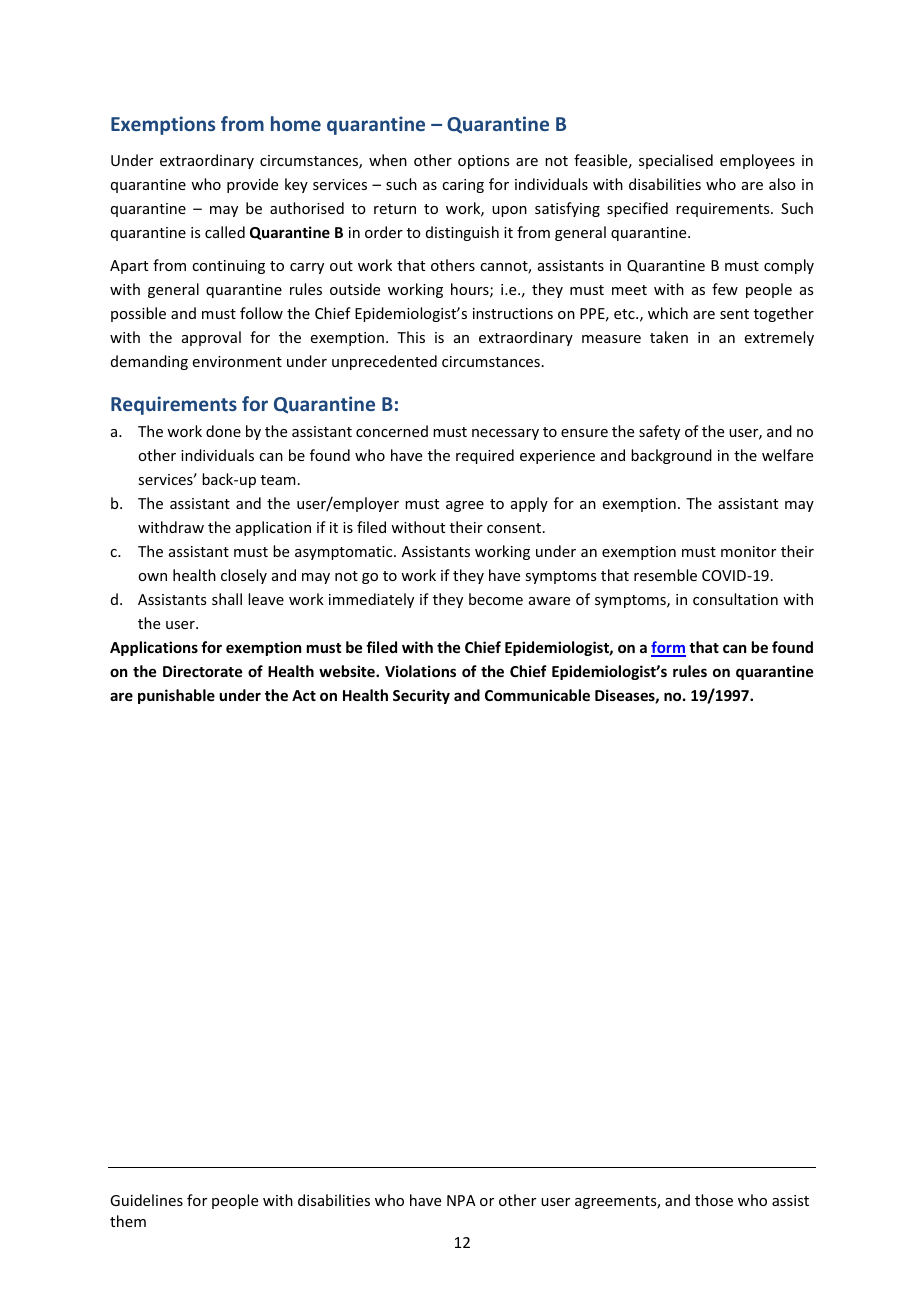  What do you see at coordinates (659, 432) in the screenshot?
I see `safety` at bounding box center [659, 432].
